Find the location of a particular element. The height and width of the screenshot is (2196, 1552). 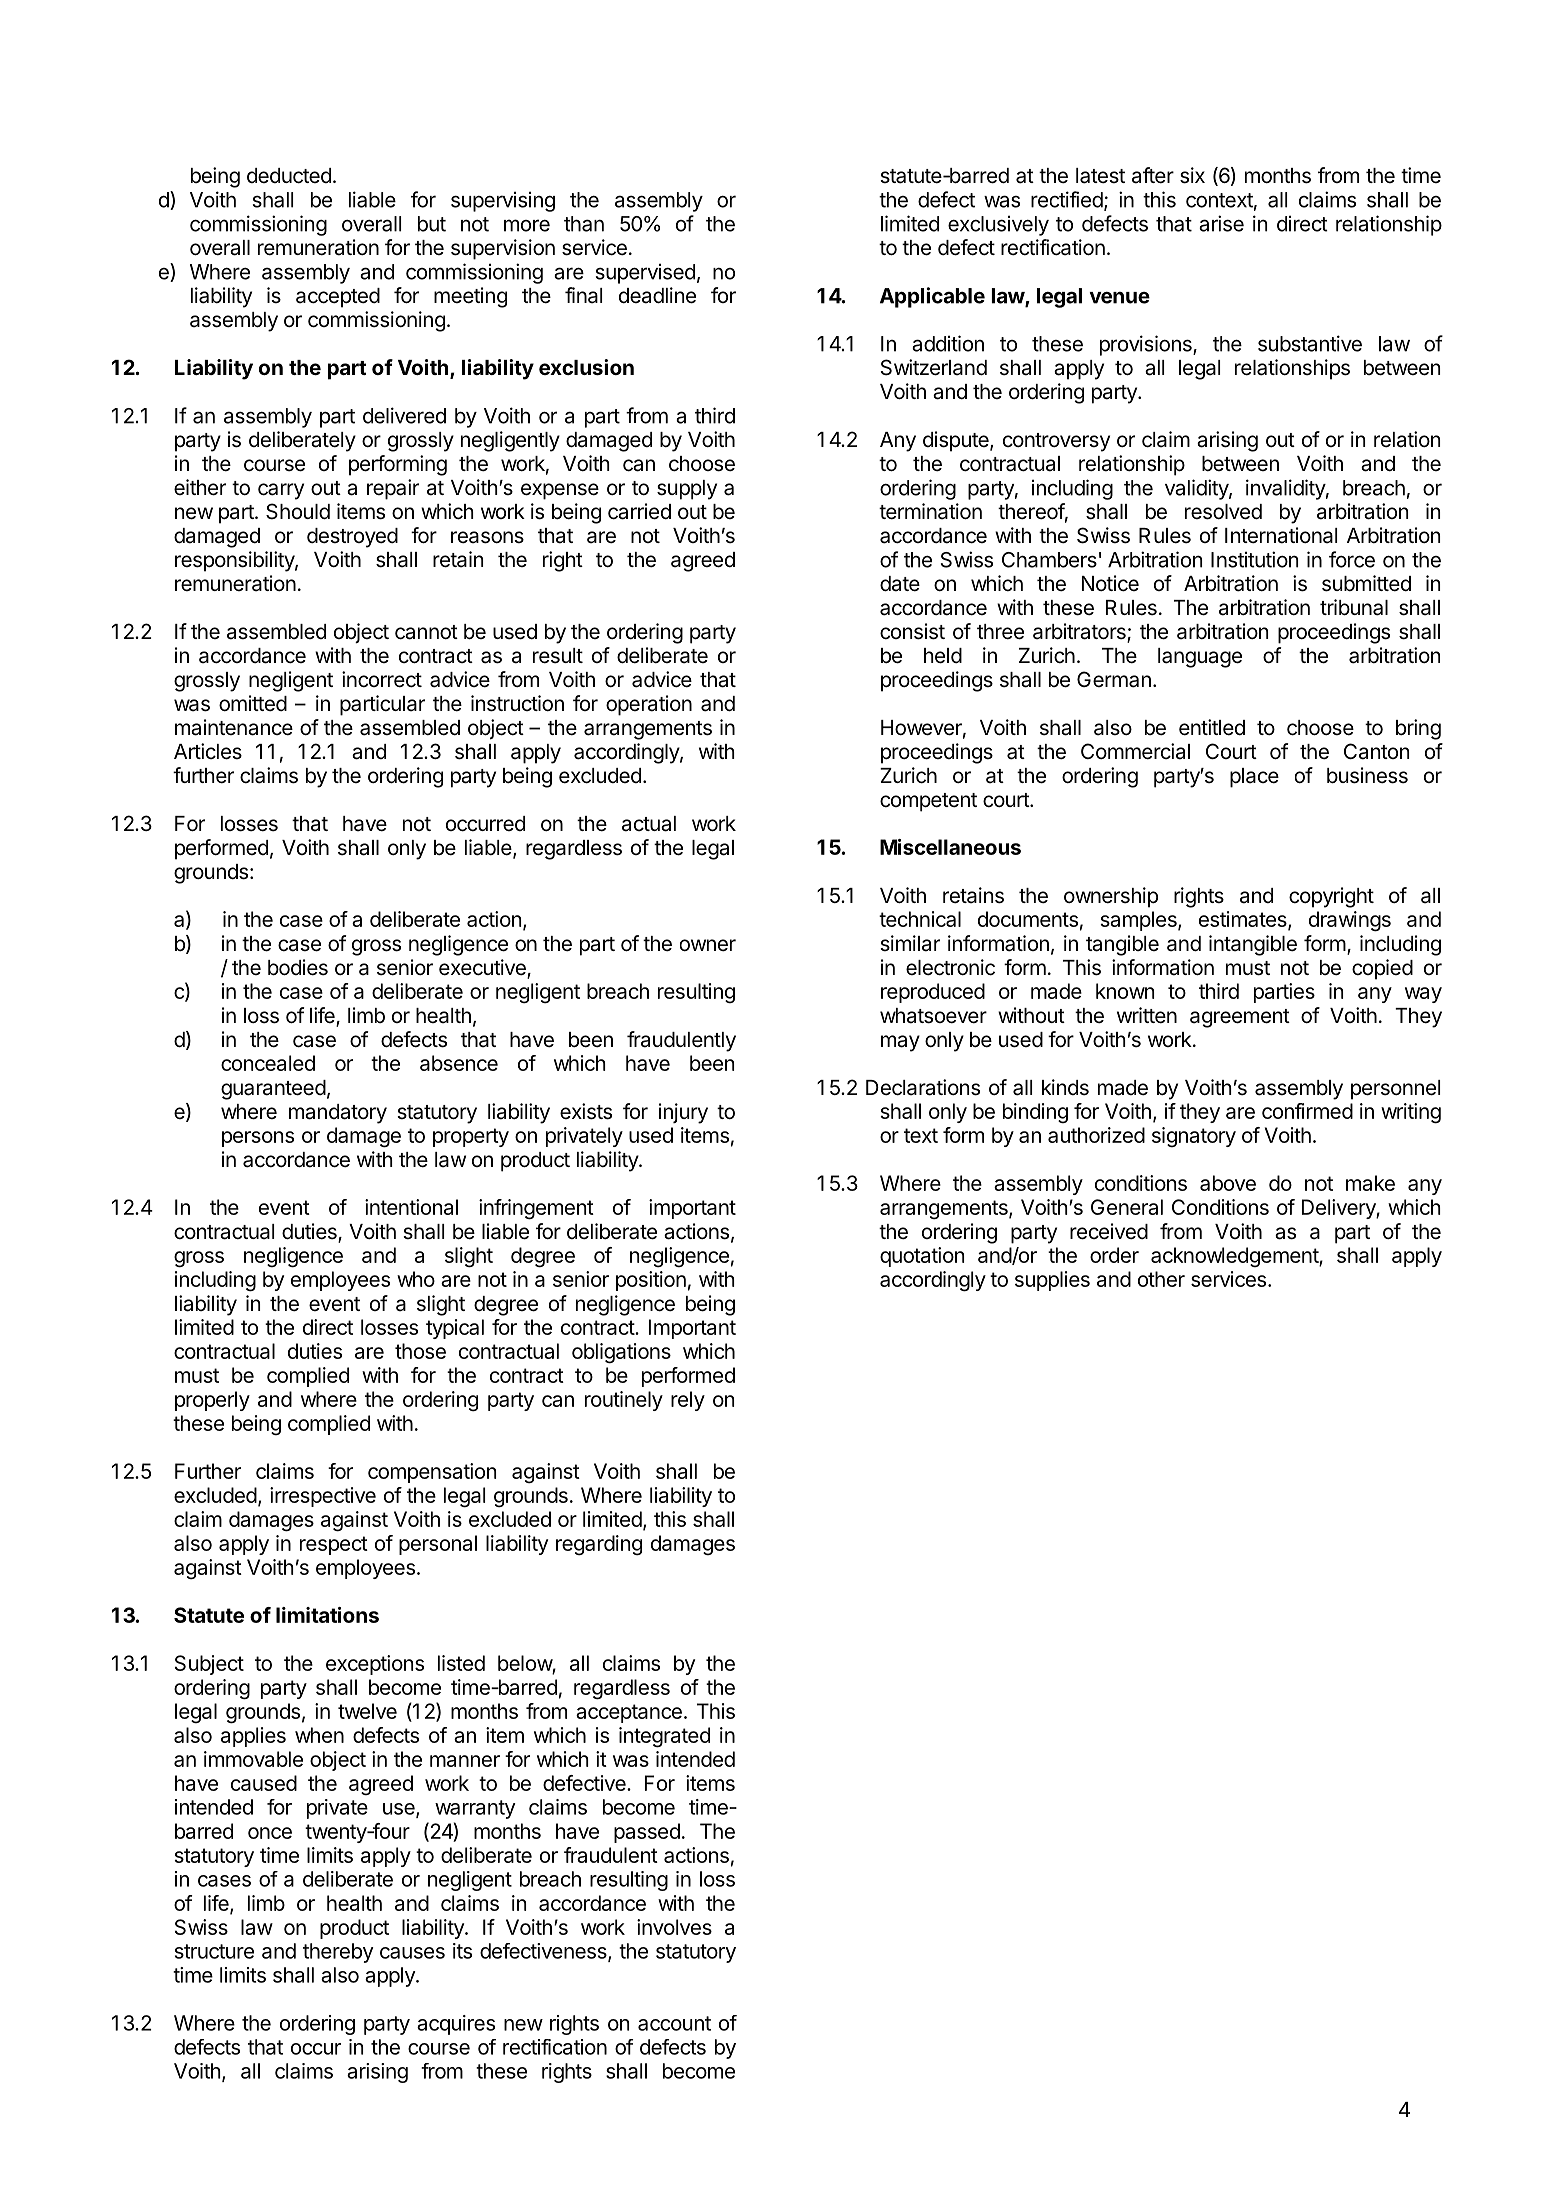

maintenance is located at coordinates (234, 727).
